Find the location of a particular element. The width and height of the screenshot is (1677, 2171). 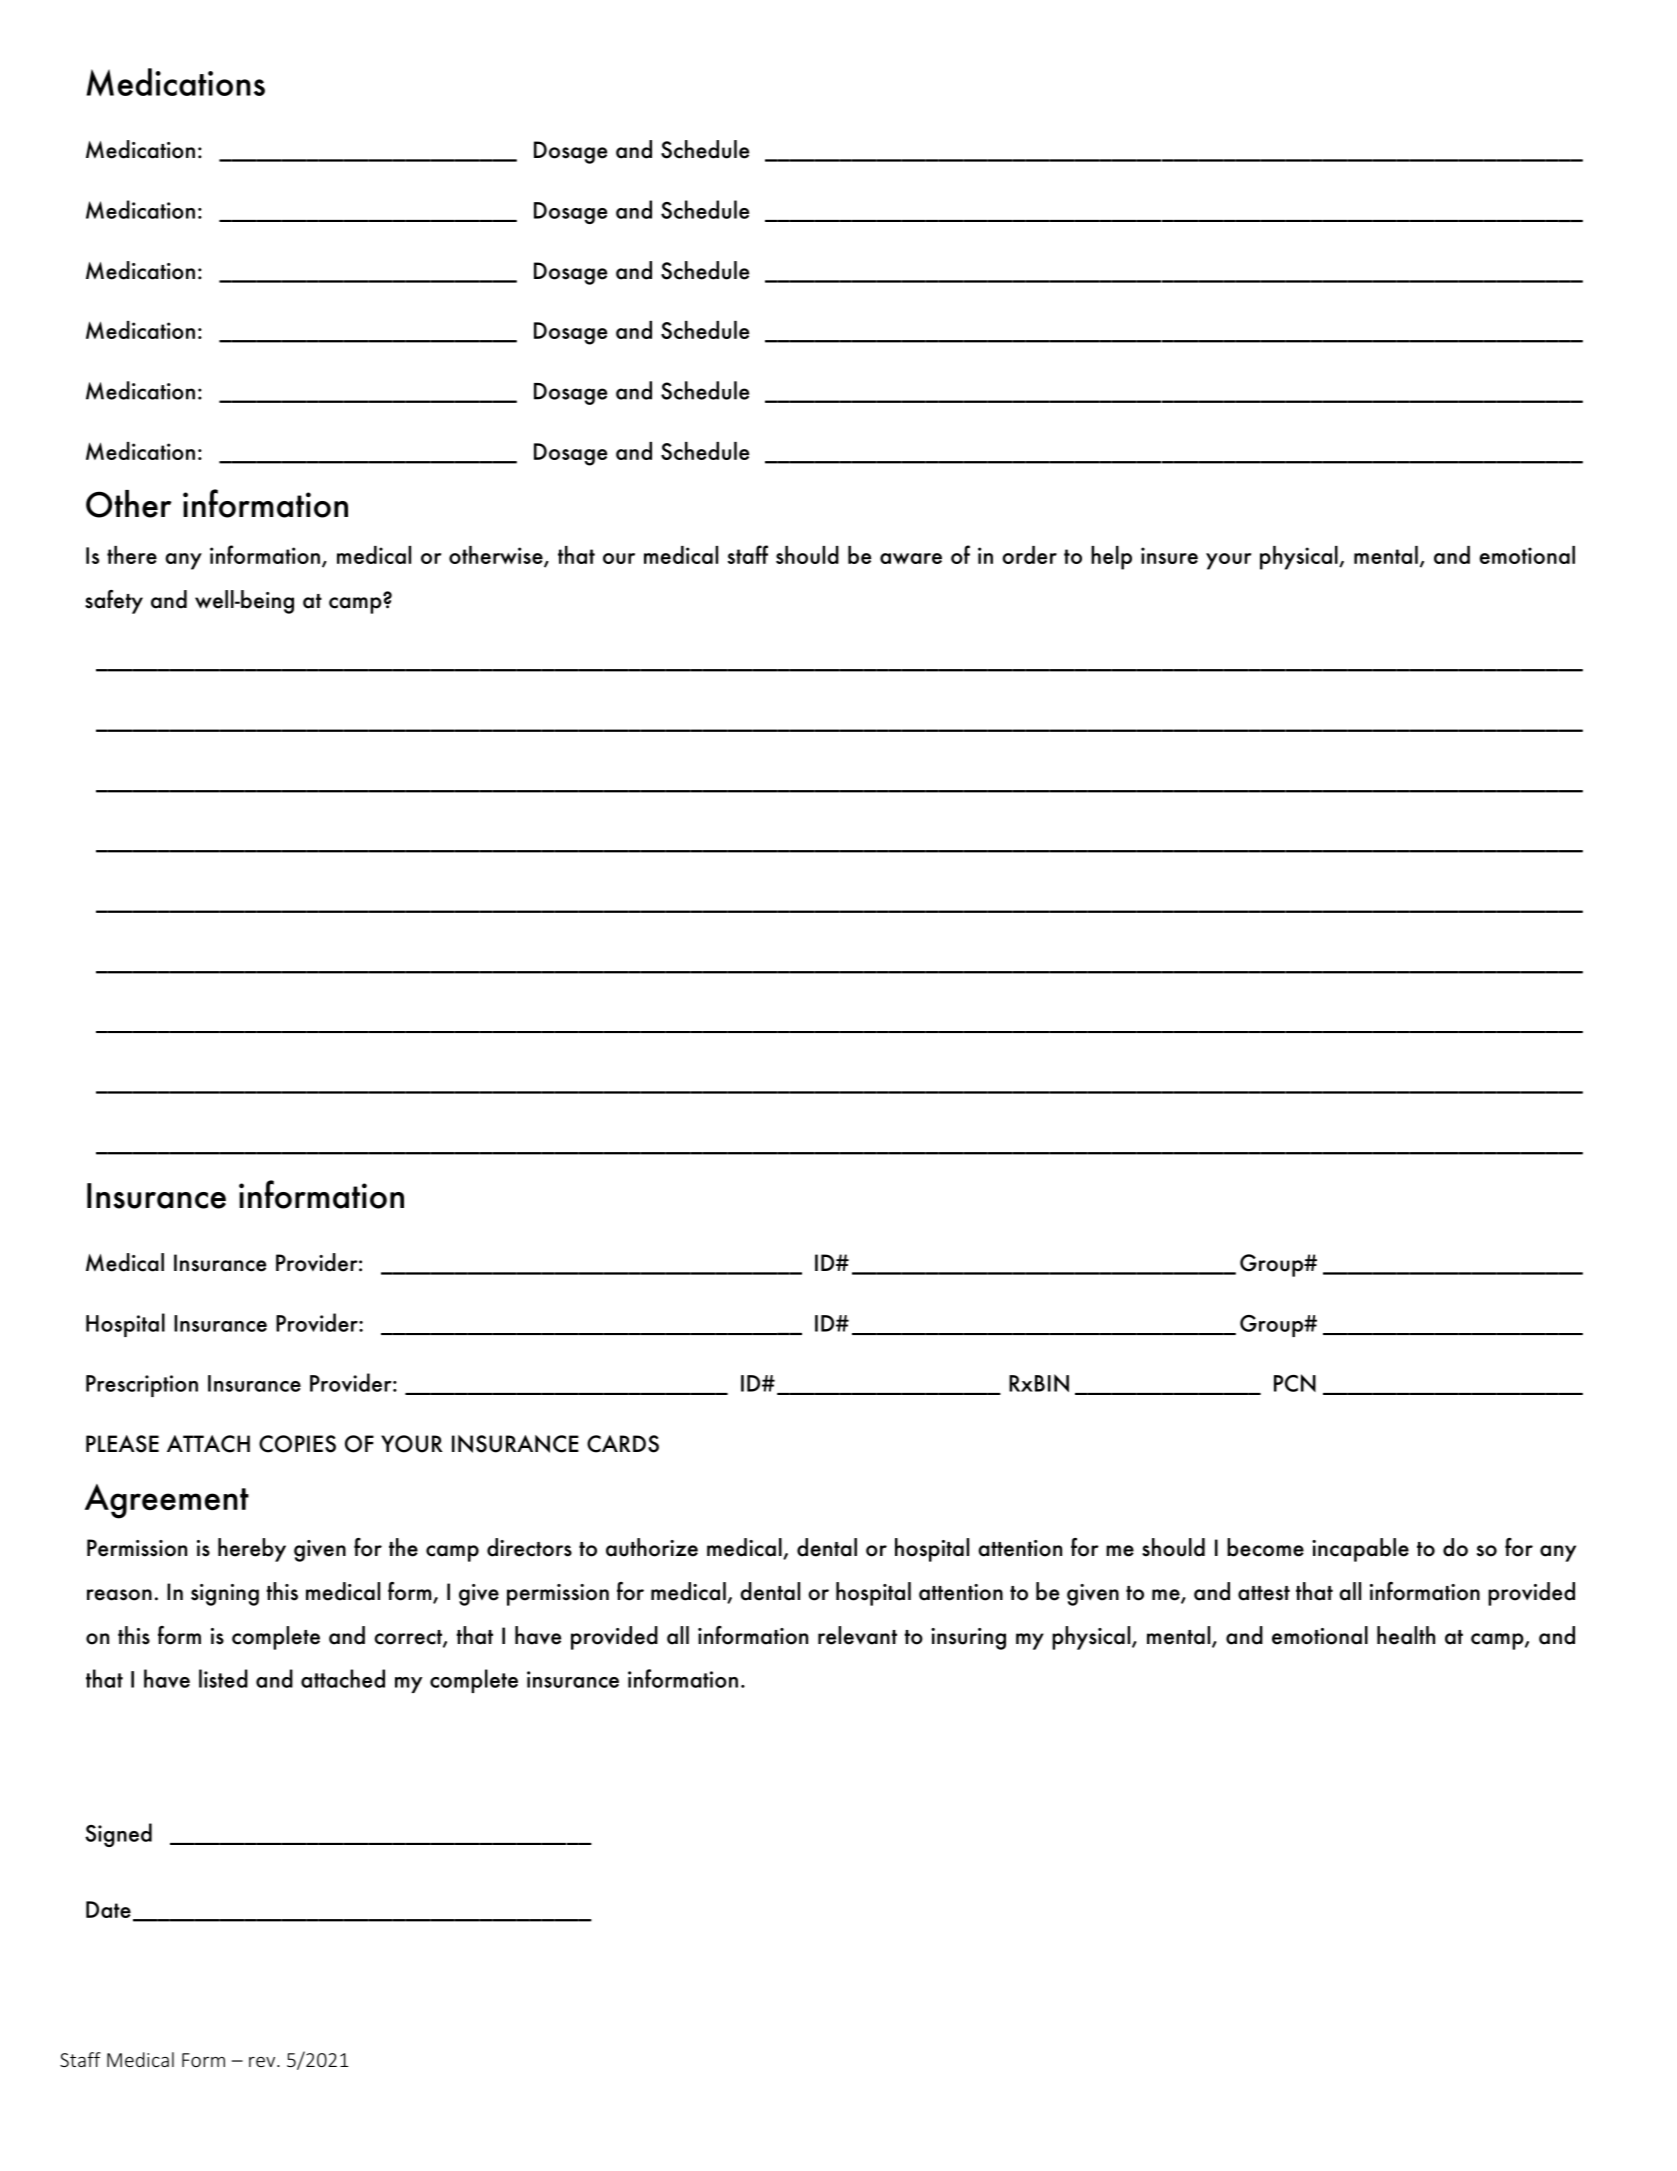

aware is located at coordinates (911, 558).
